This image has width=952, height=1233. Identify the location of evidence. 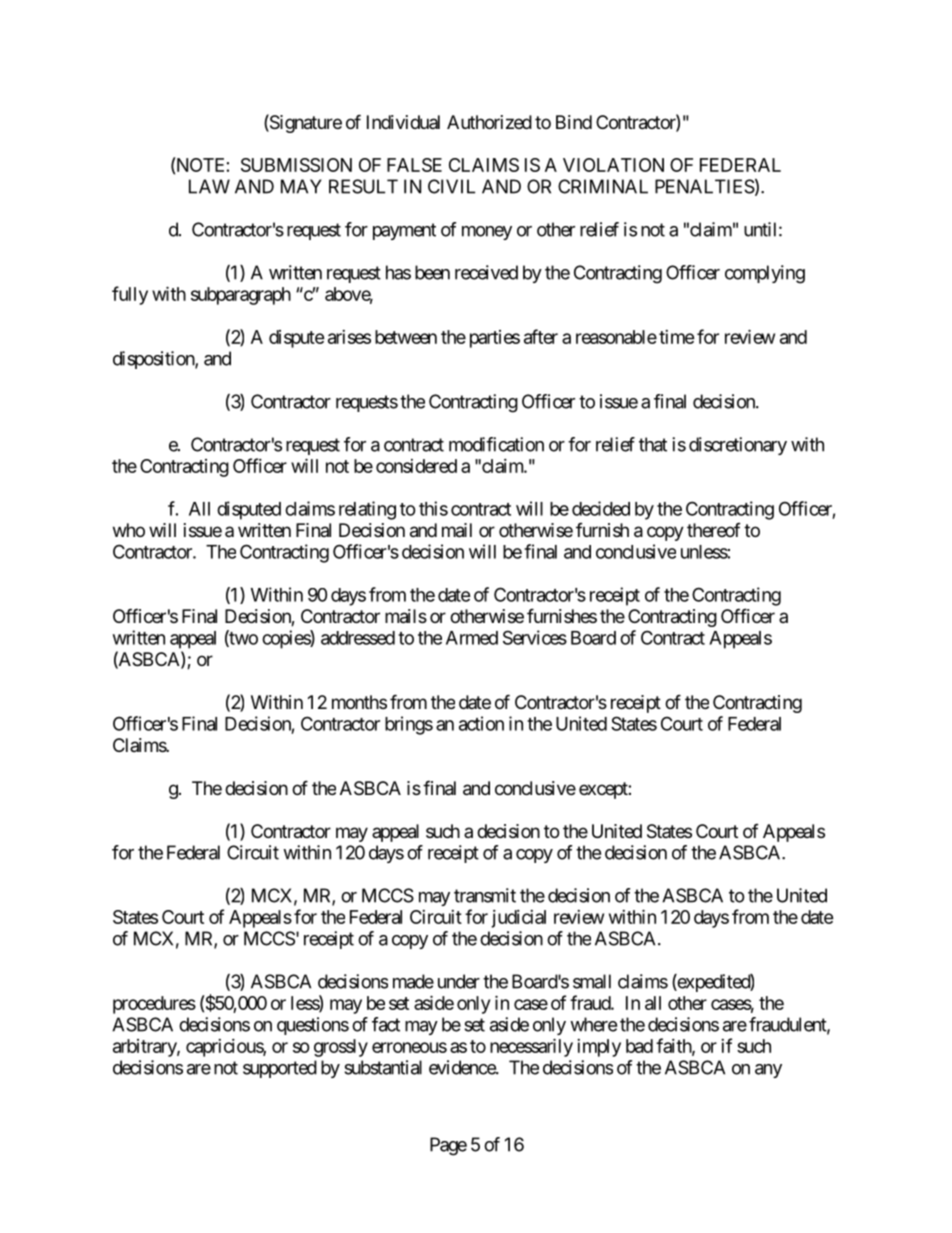
(463, 1067).
